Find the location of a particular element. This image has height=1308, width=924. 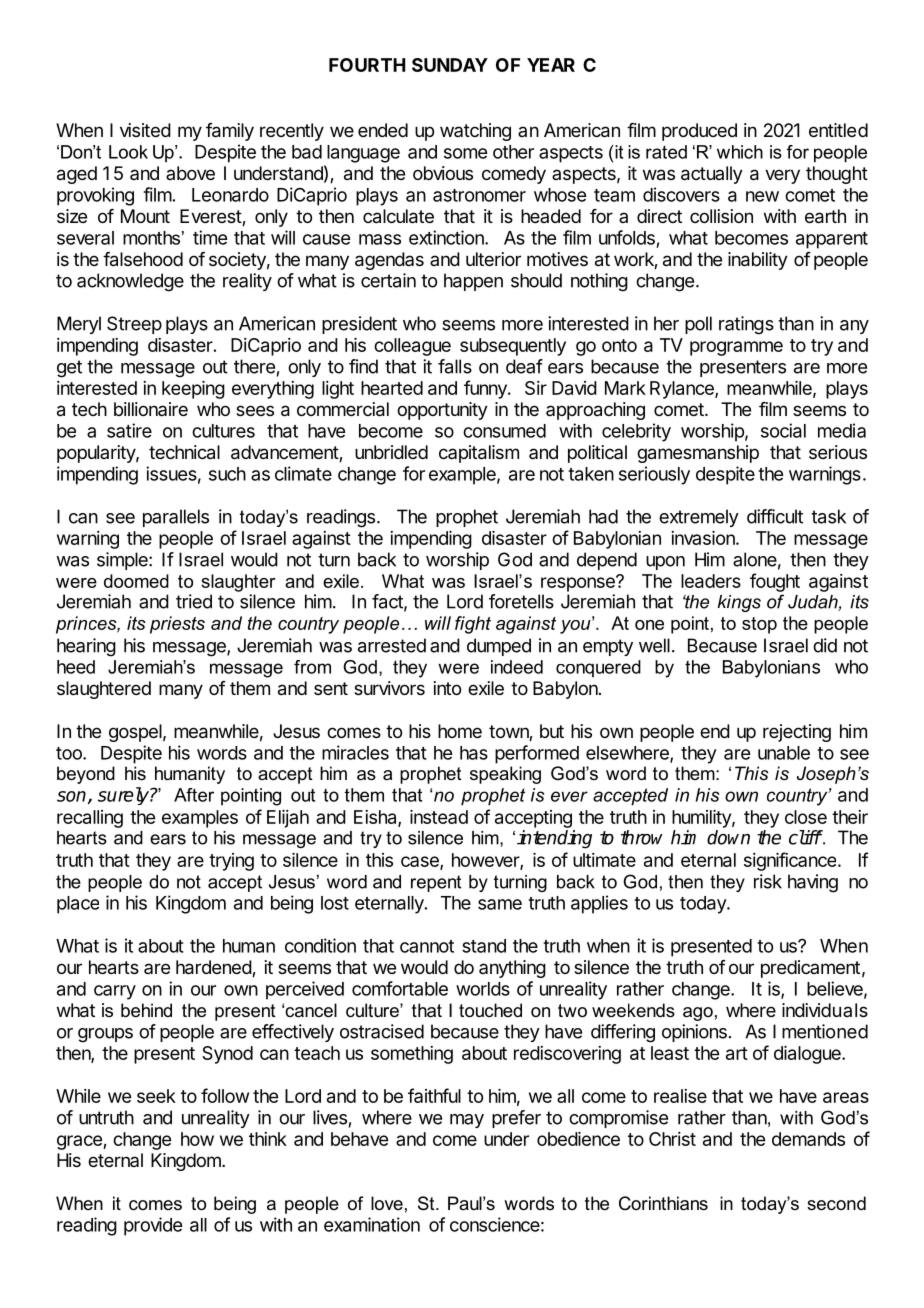

worlds is located at coordinates (483, 989).
